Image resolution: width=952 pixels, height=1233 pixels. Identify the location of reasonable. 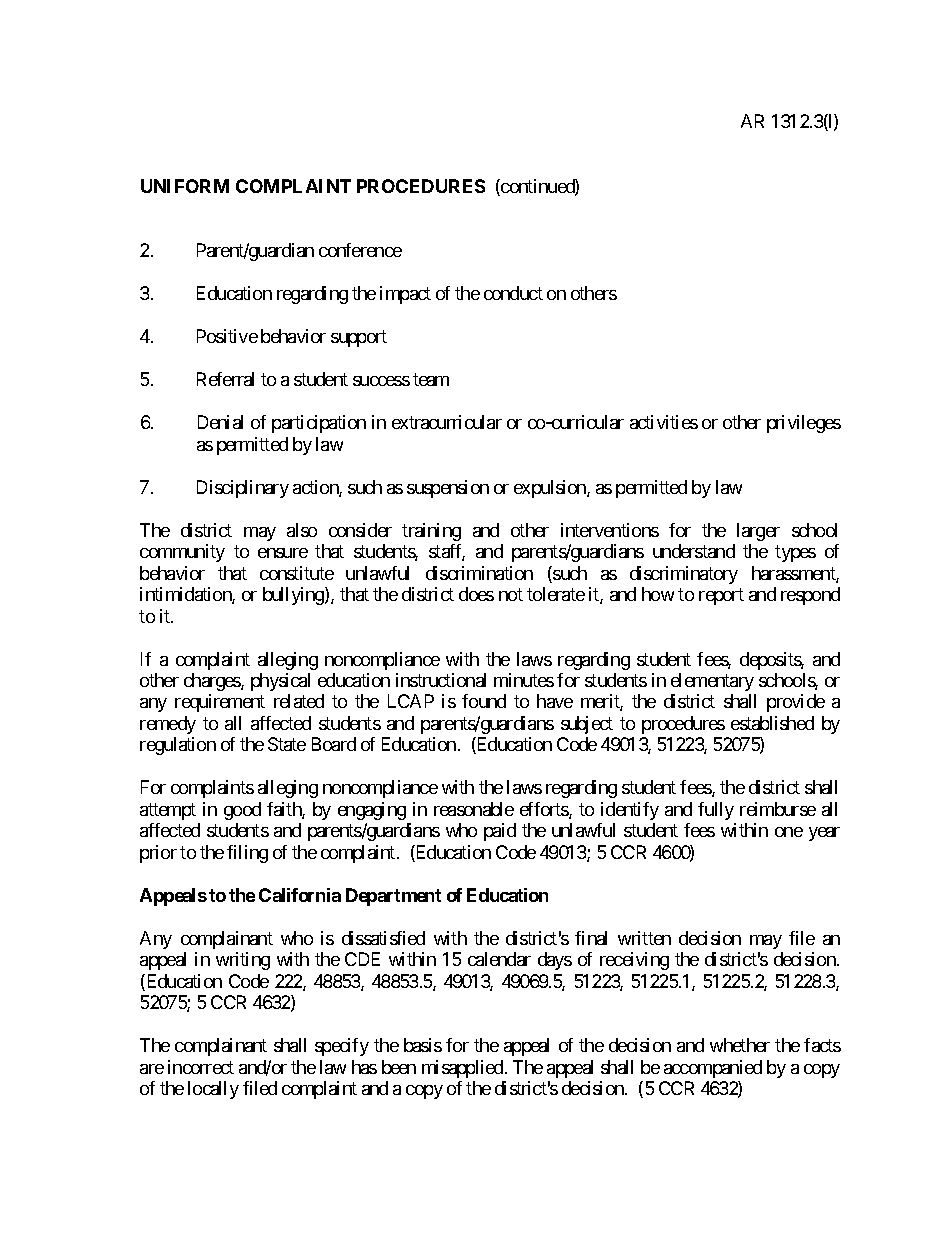
(474, 809).
